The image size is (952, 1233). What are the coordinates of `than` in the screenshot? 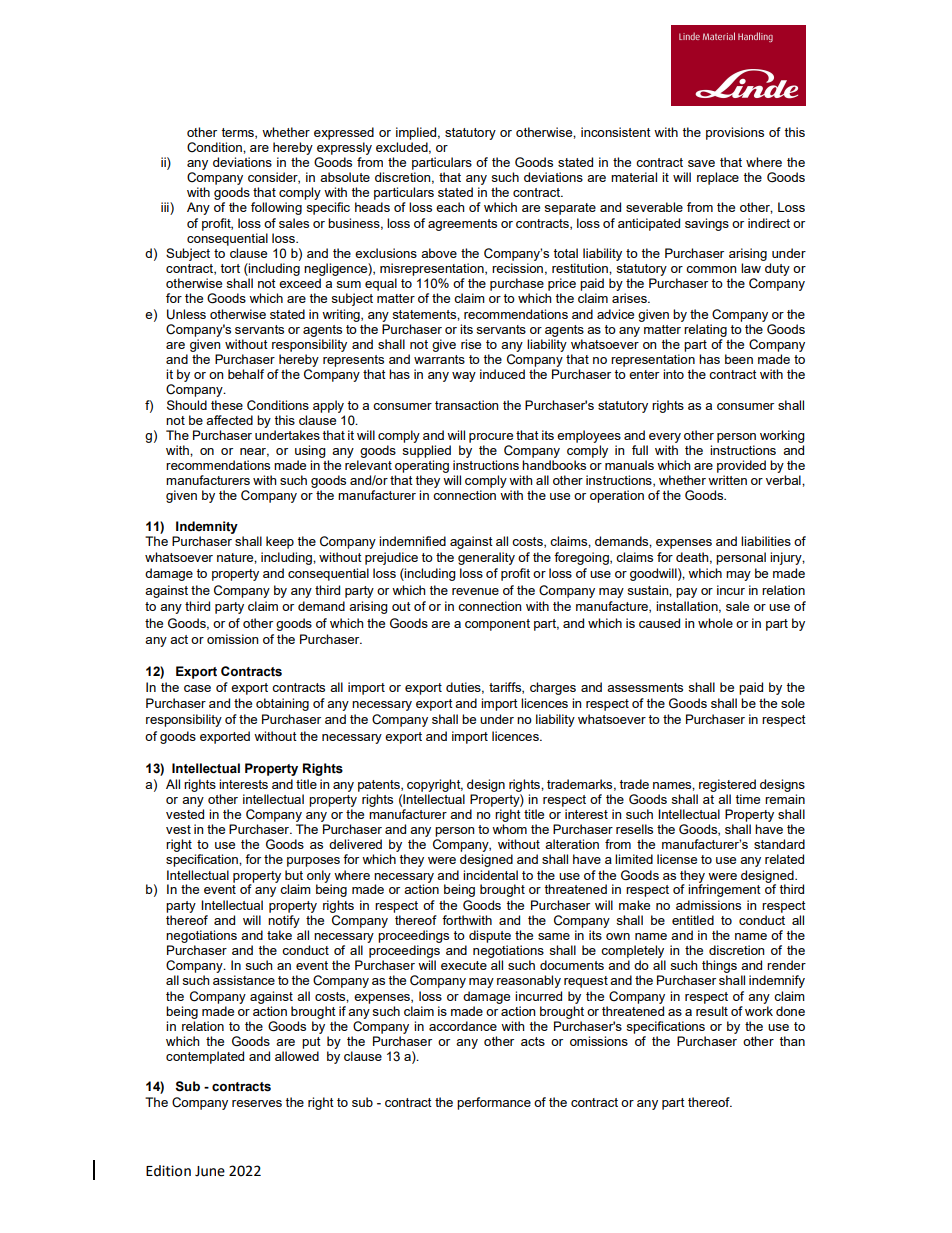 It's located at (792, 1041).
